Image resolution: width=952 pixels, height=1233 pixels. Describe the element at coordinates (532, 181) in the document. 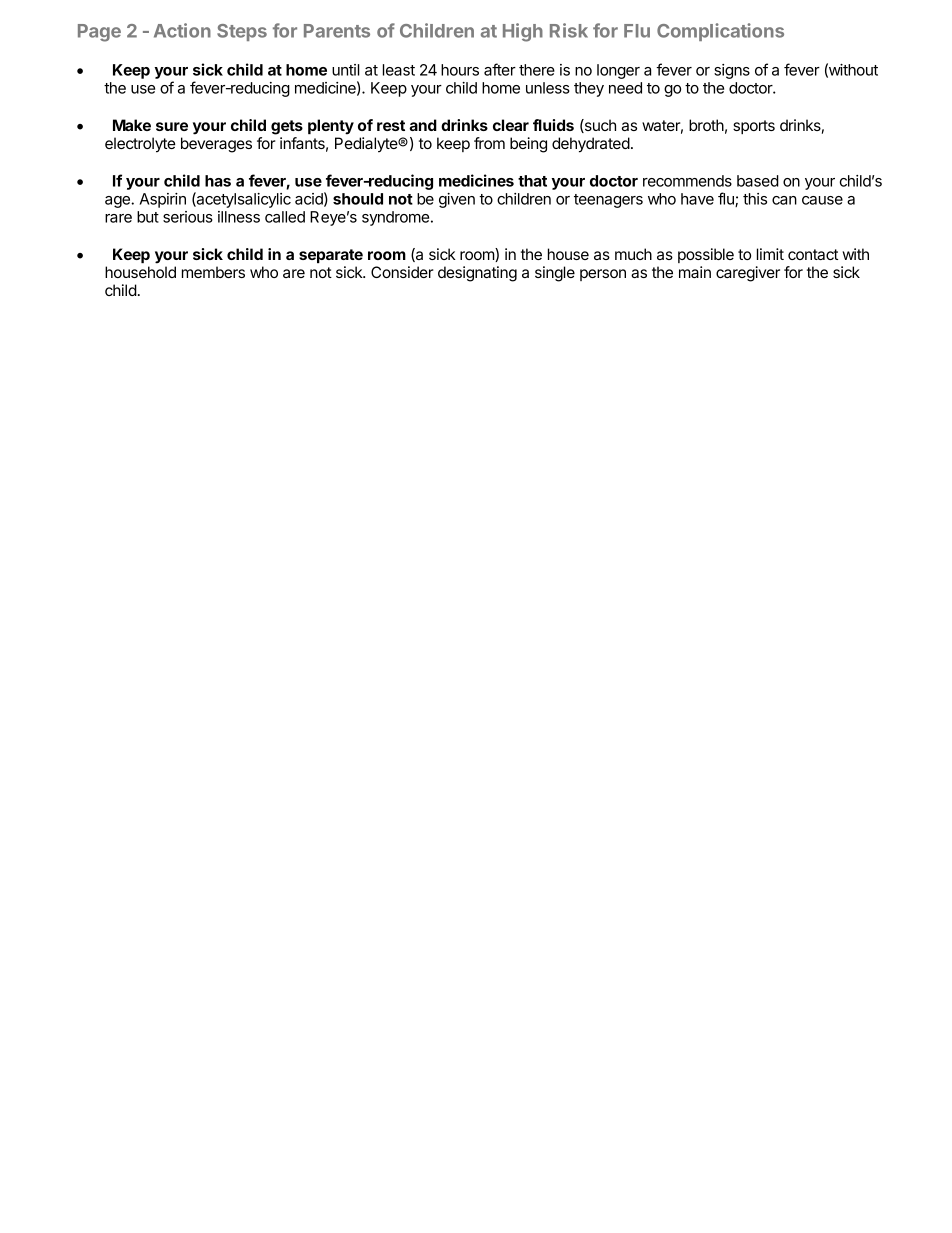

I see `that` at that location.
